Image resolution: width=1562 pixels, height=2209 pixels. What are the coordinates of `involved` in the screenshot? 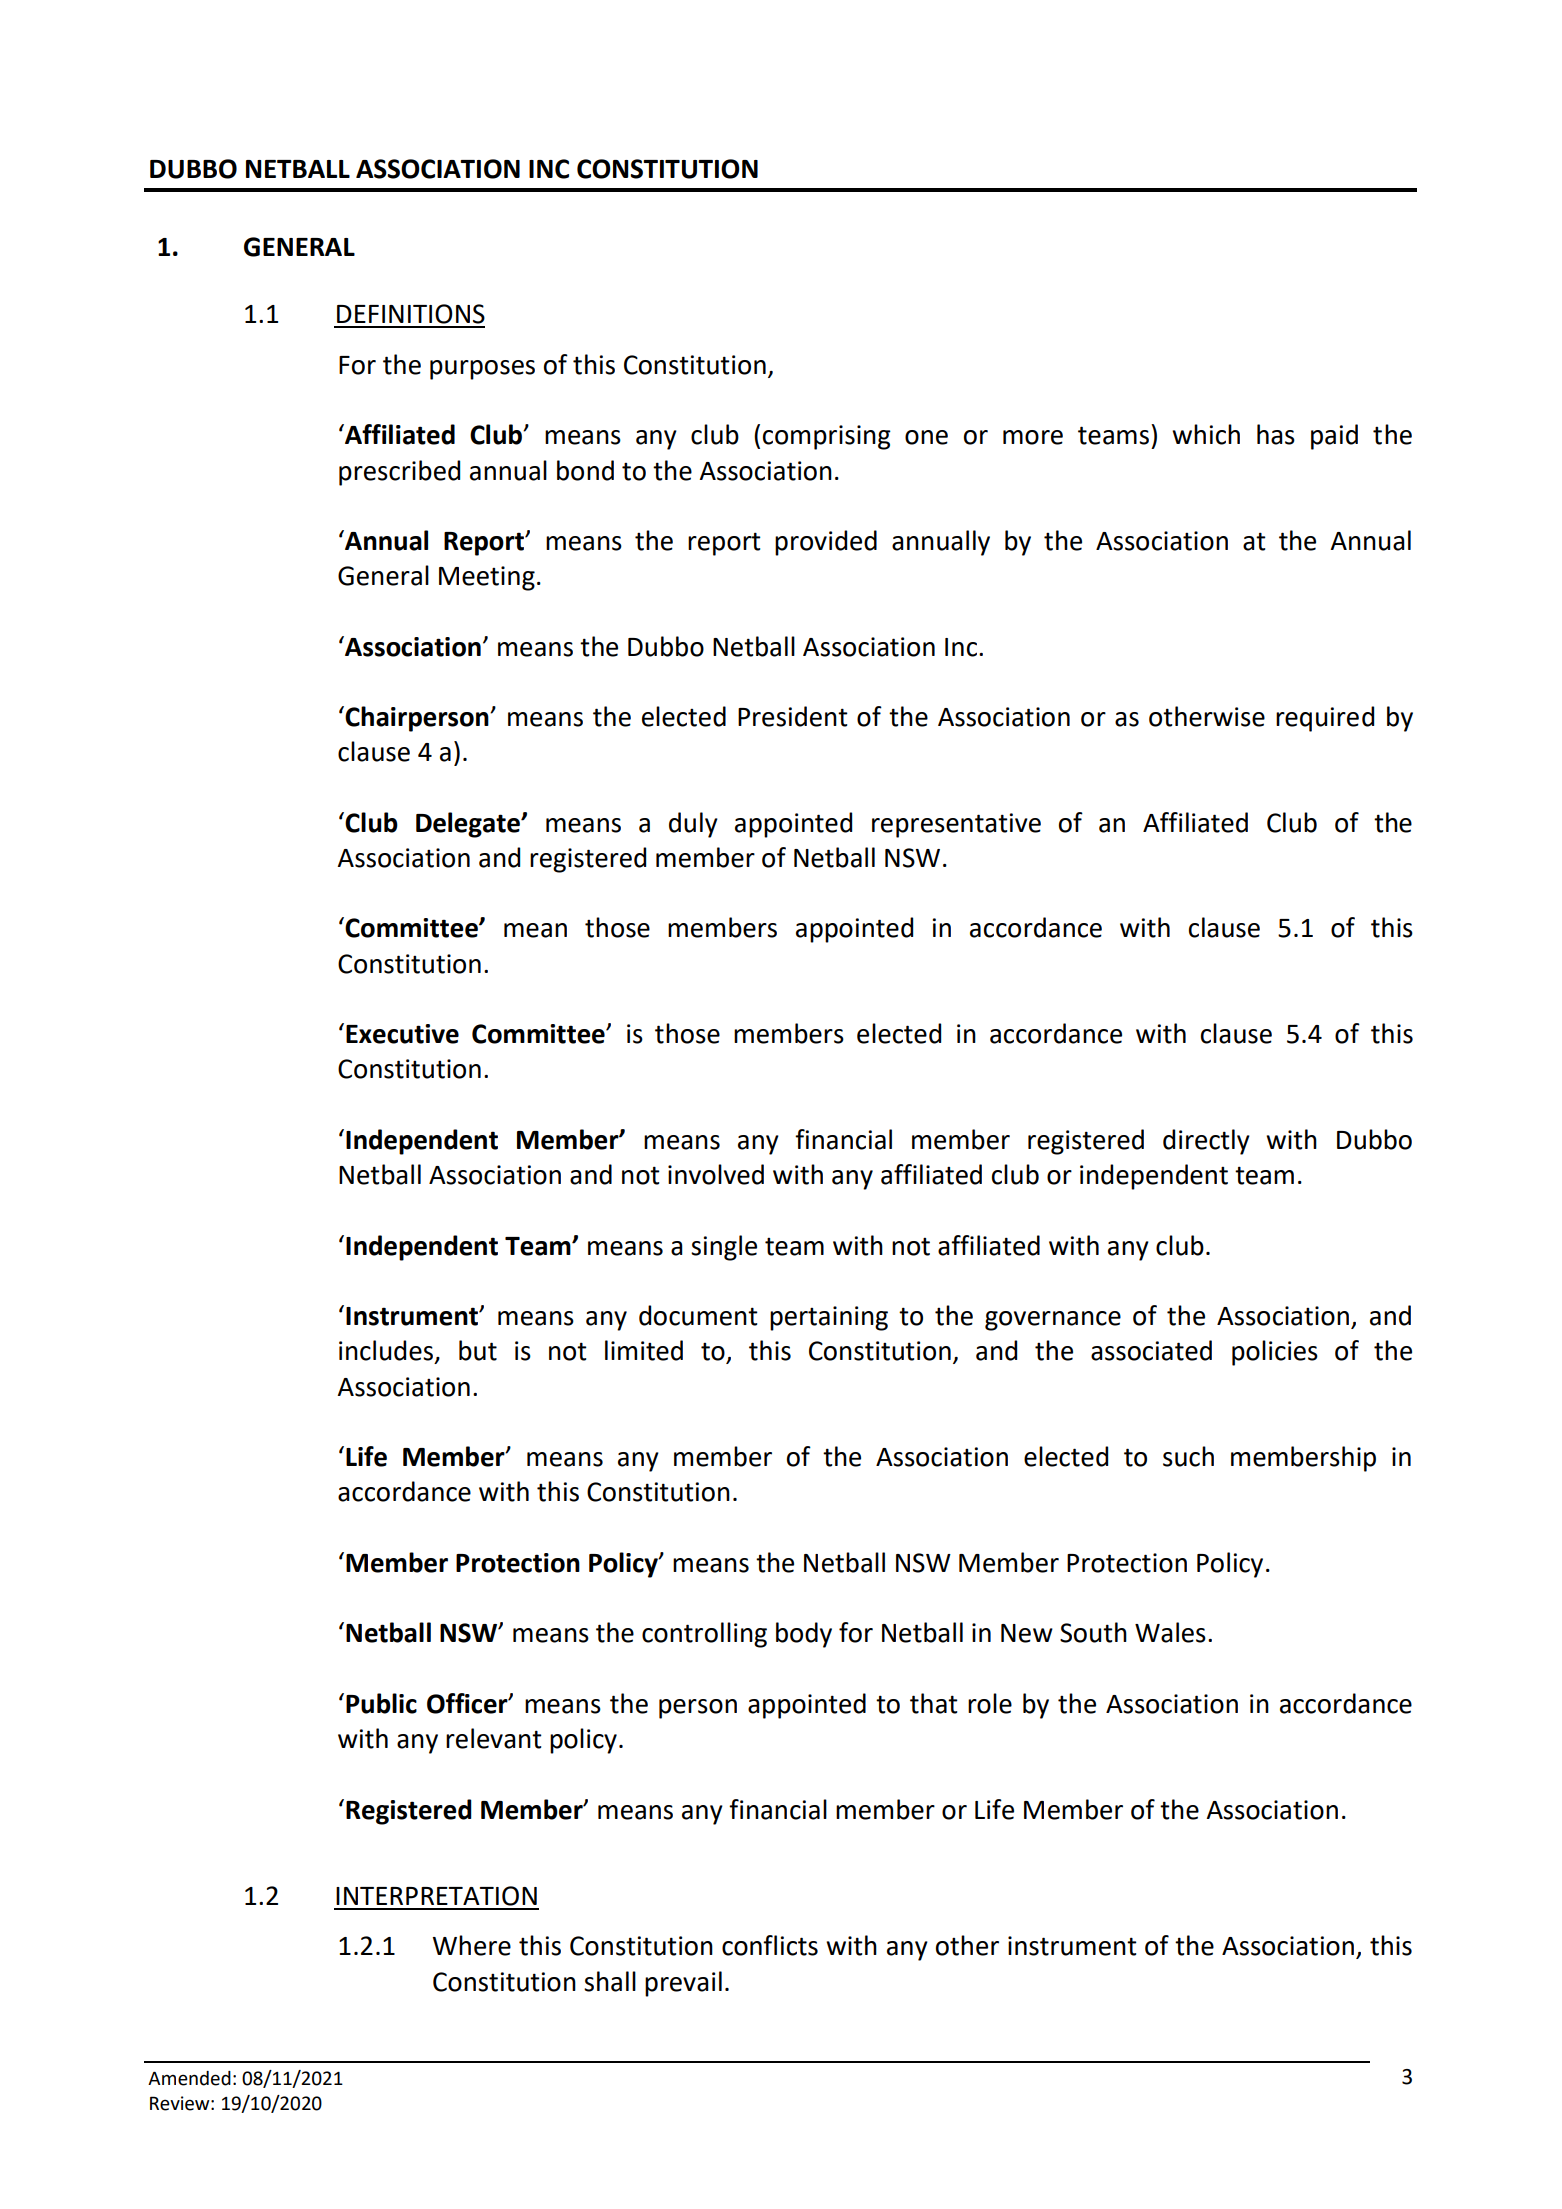 It's located at (716, 1174).
